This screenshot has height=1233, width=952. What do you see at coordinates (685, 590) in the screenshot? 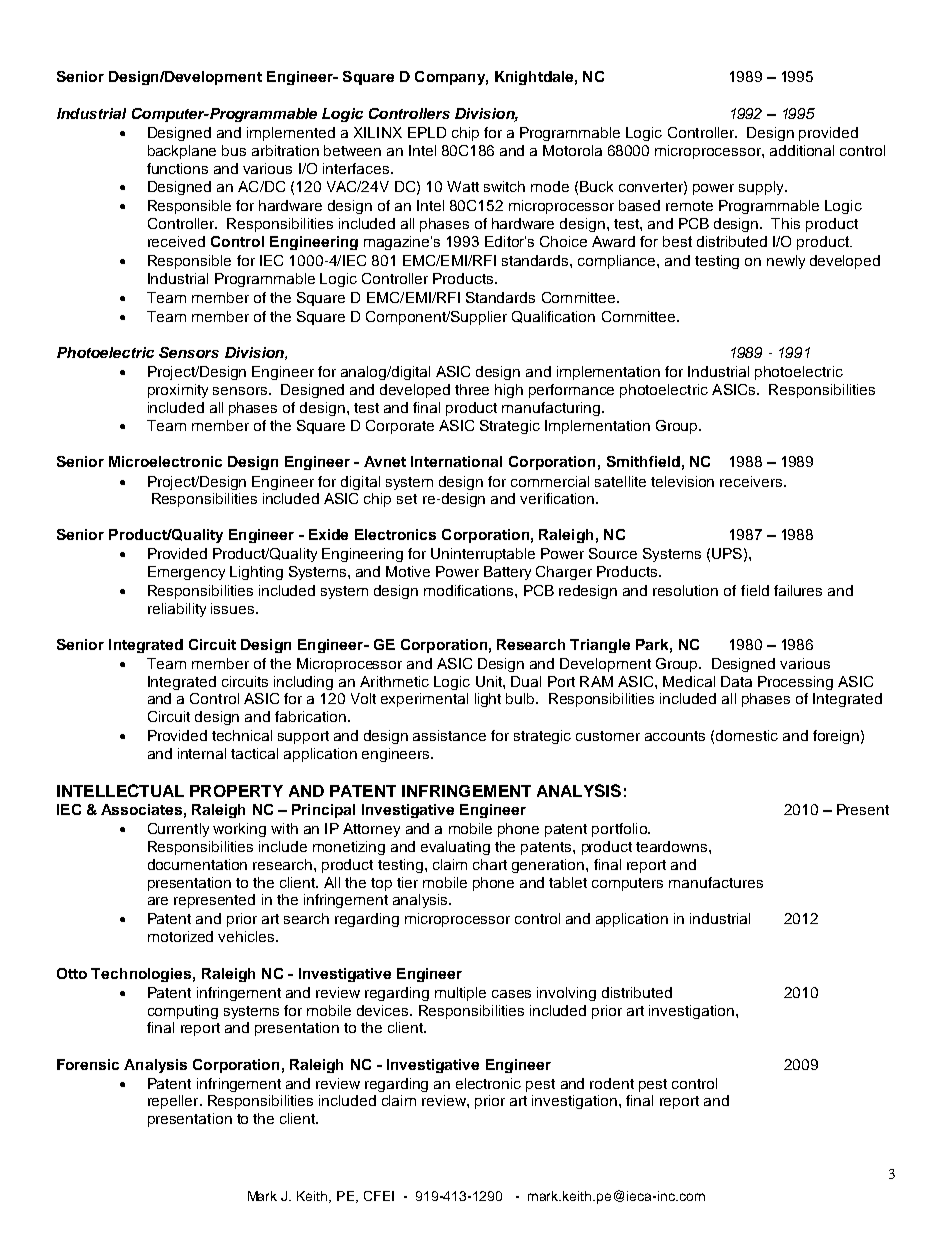
I see `resolution` at bounding box center [685, 590].
